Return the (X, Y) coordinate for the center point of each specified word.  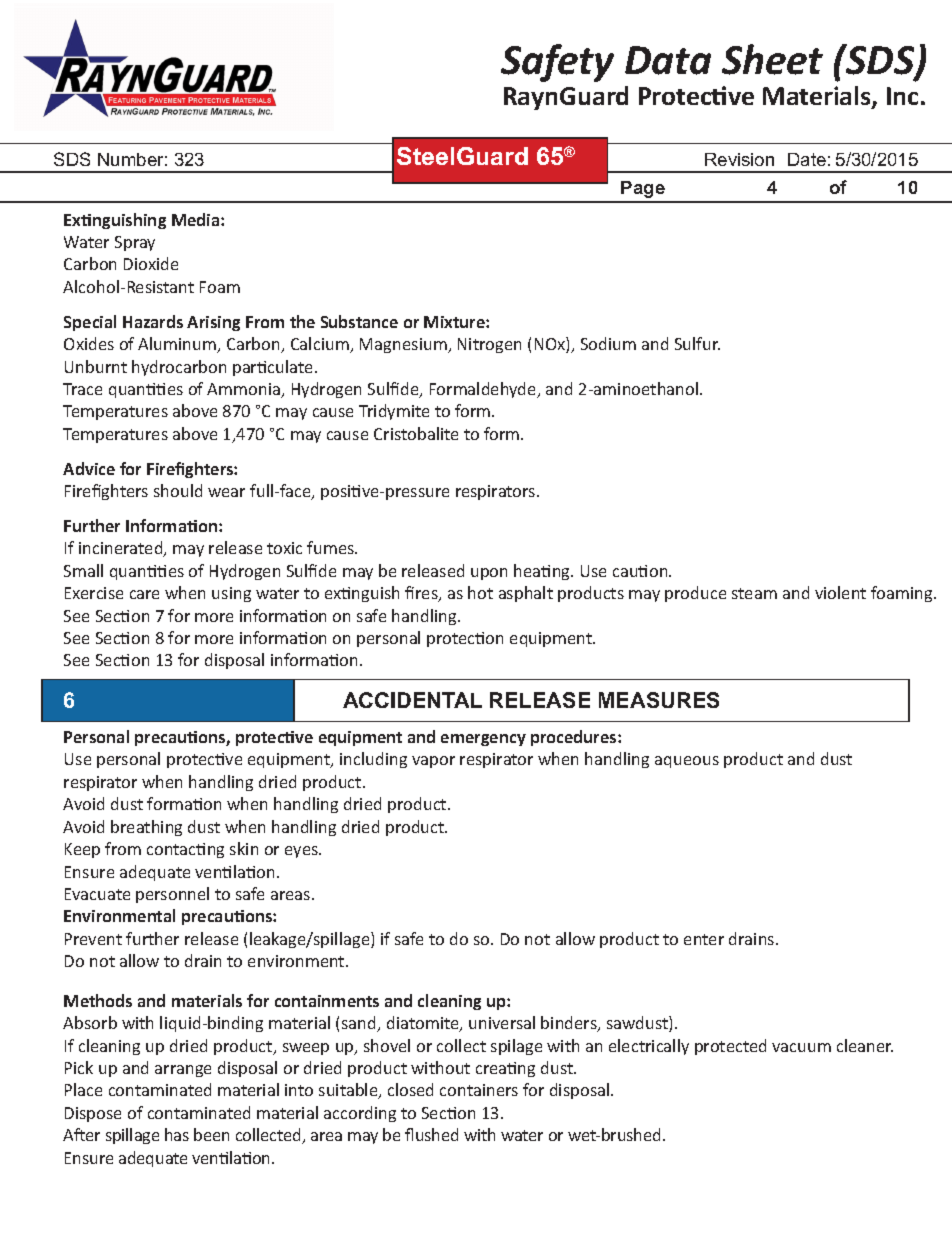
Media (197, 219)
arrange (183, 1071)
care (144, 594)
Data (668, 60)
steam (754, 593)
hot (480, 592)
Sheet (772, 59)
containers (479, 1090)
